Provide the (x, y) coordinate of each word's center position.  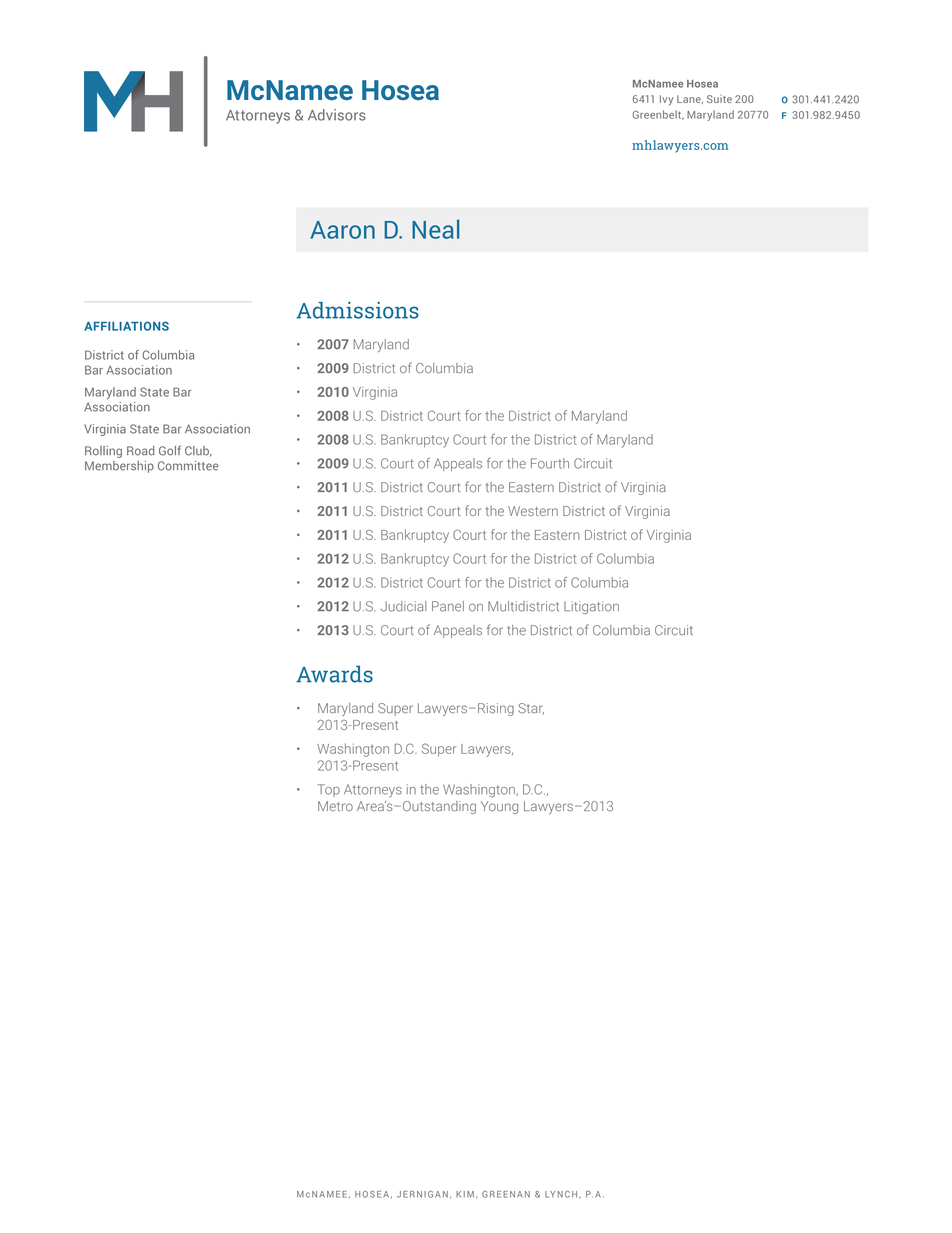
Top (329, 790)
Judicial (403, 606)
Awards (334, 674)
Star (531, 709)
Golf (170, 450)
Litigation (591, 607)
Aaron (342, 230)
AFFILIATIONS (126, 326)
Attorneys (373, 791)
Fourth (550, 463)
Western (533, 511)
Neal (436, 229)
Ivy (666, 100)
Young (499, 807)
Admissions (357, 310)
